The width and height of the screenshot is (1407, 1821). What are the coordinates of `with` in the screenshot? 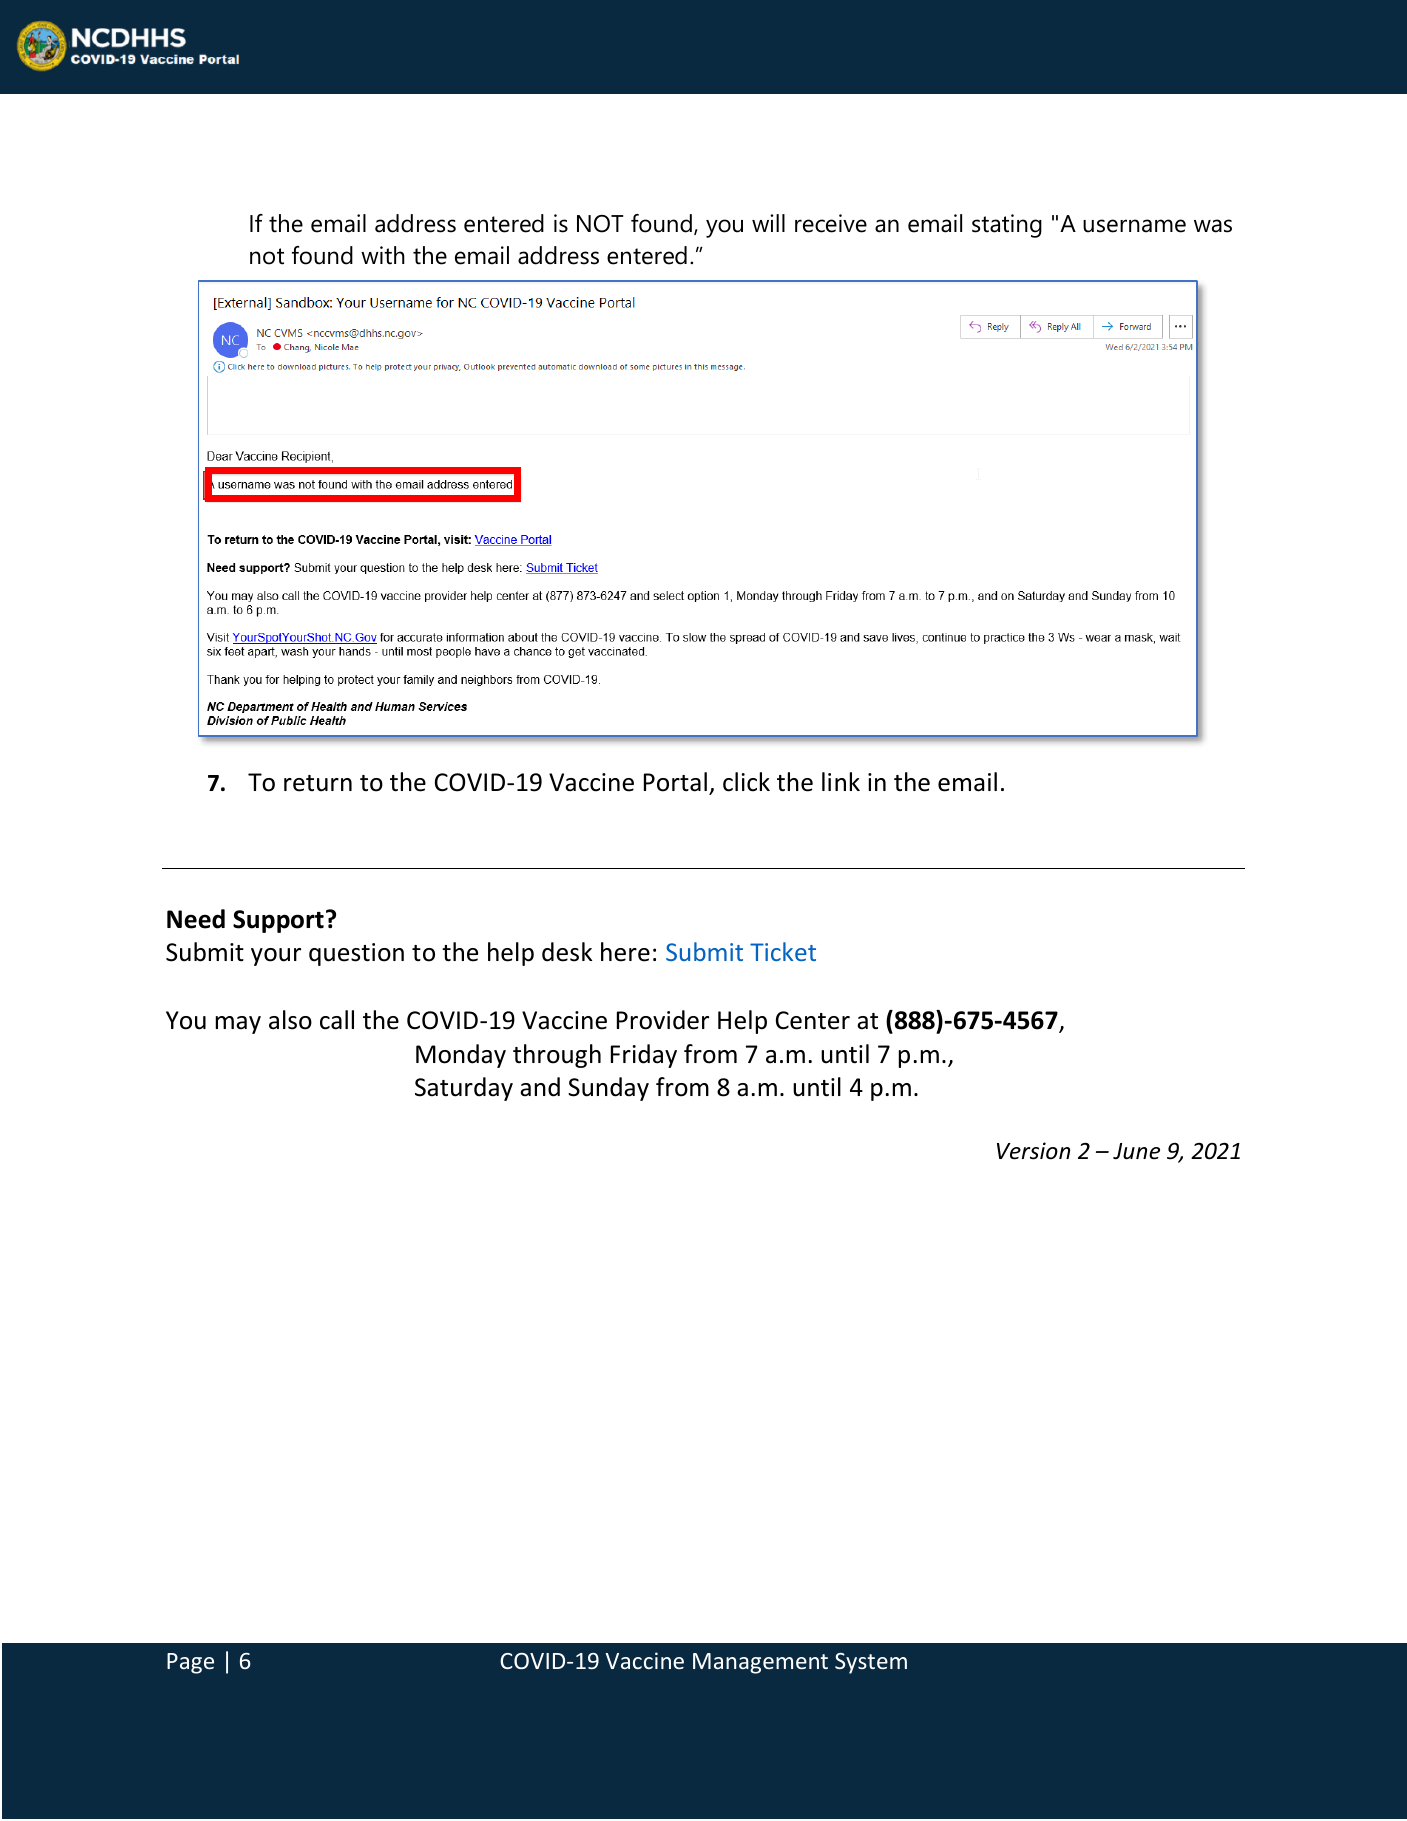 It's located at (383, 255).
